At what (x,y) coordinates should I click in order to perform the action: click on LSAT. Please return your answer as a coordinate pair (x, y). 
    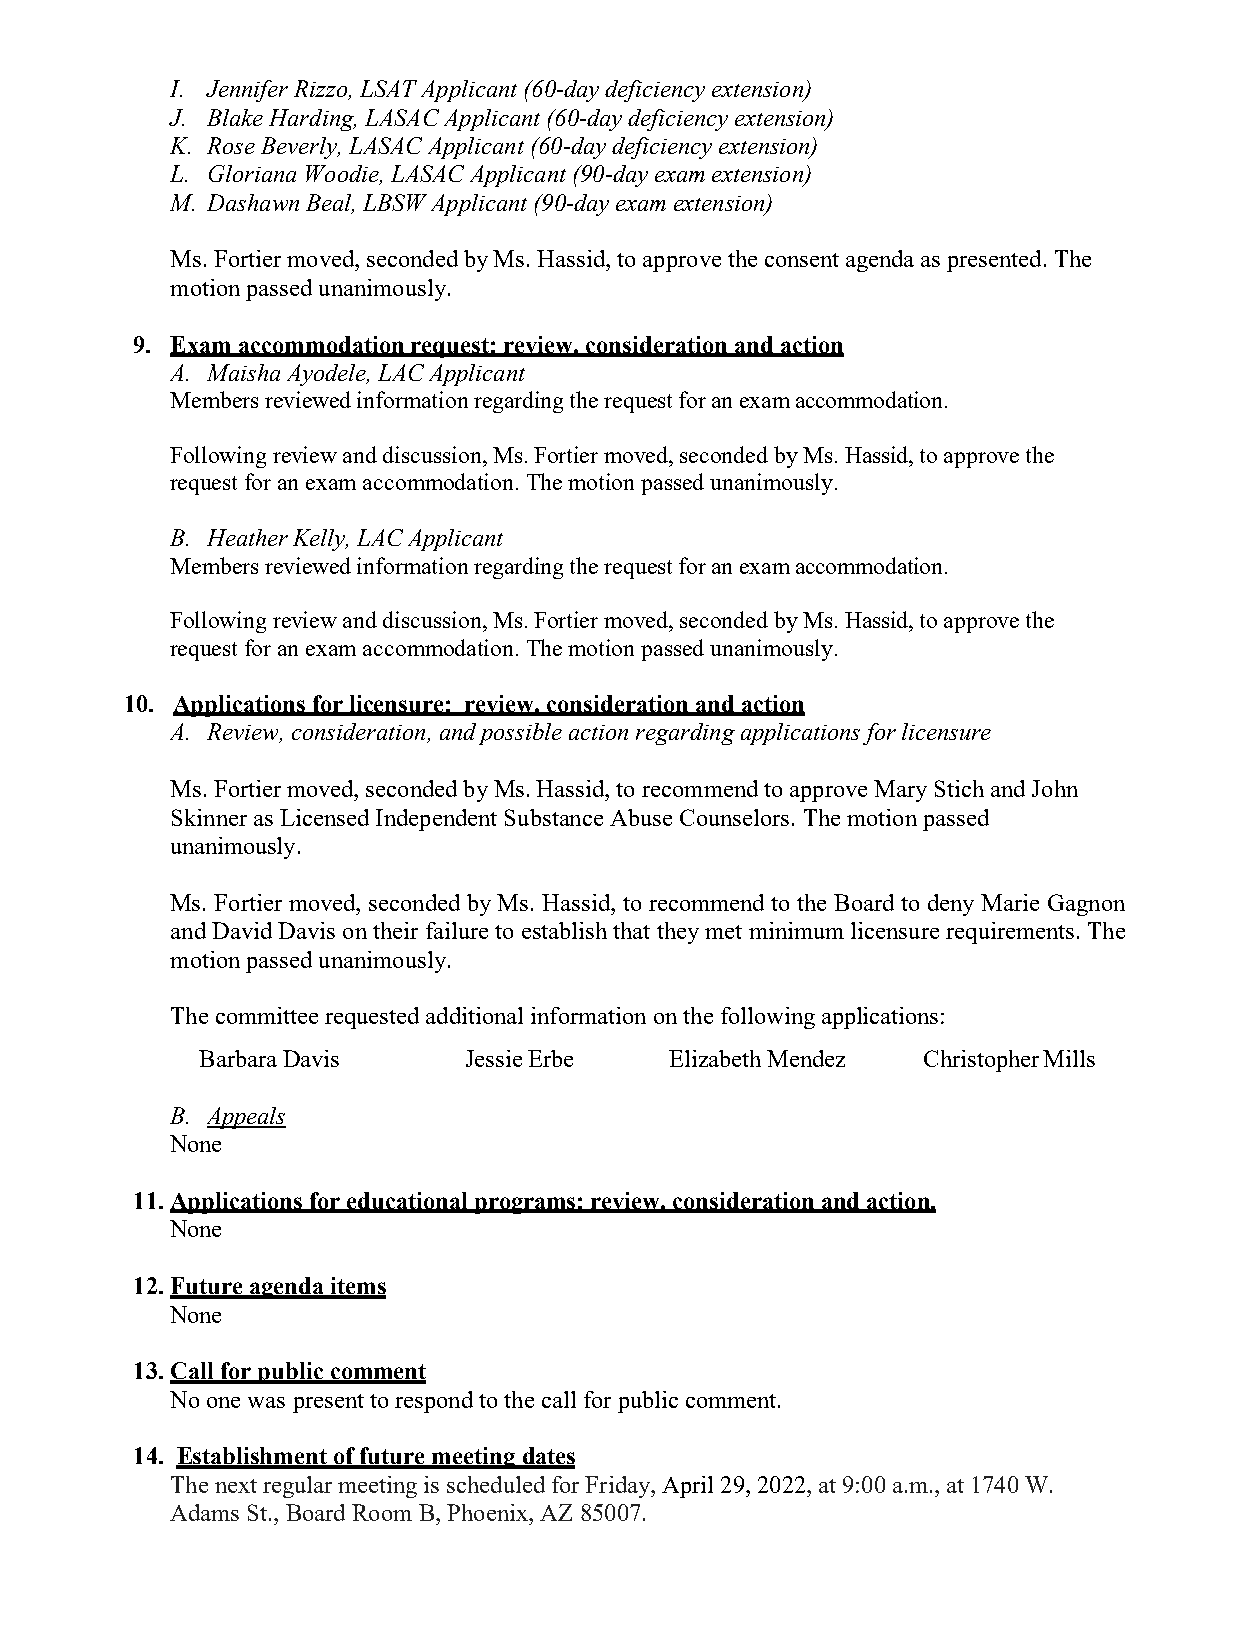
    Looking at the image, I should click on (388, 88).
